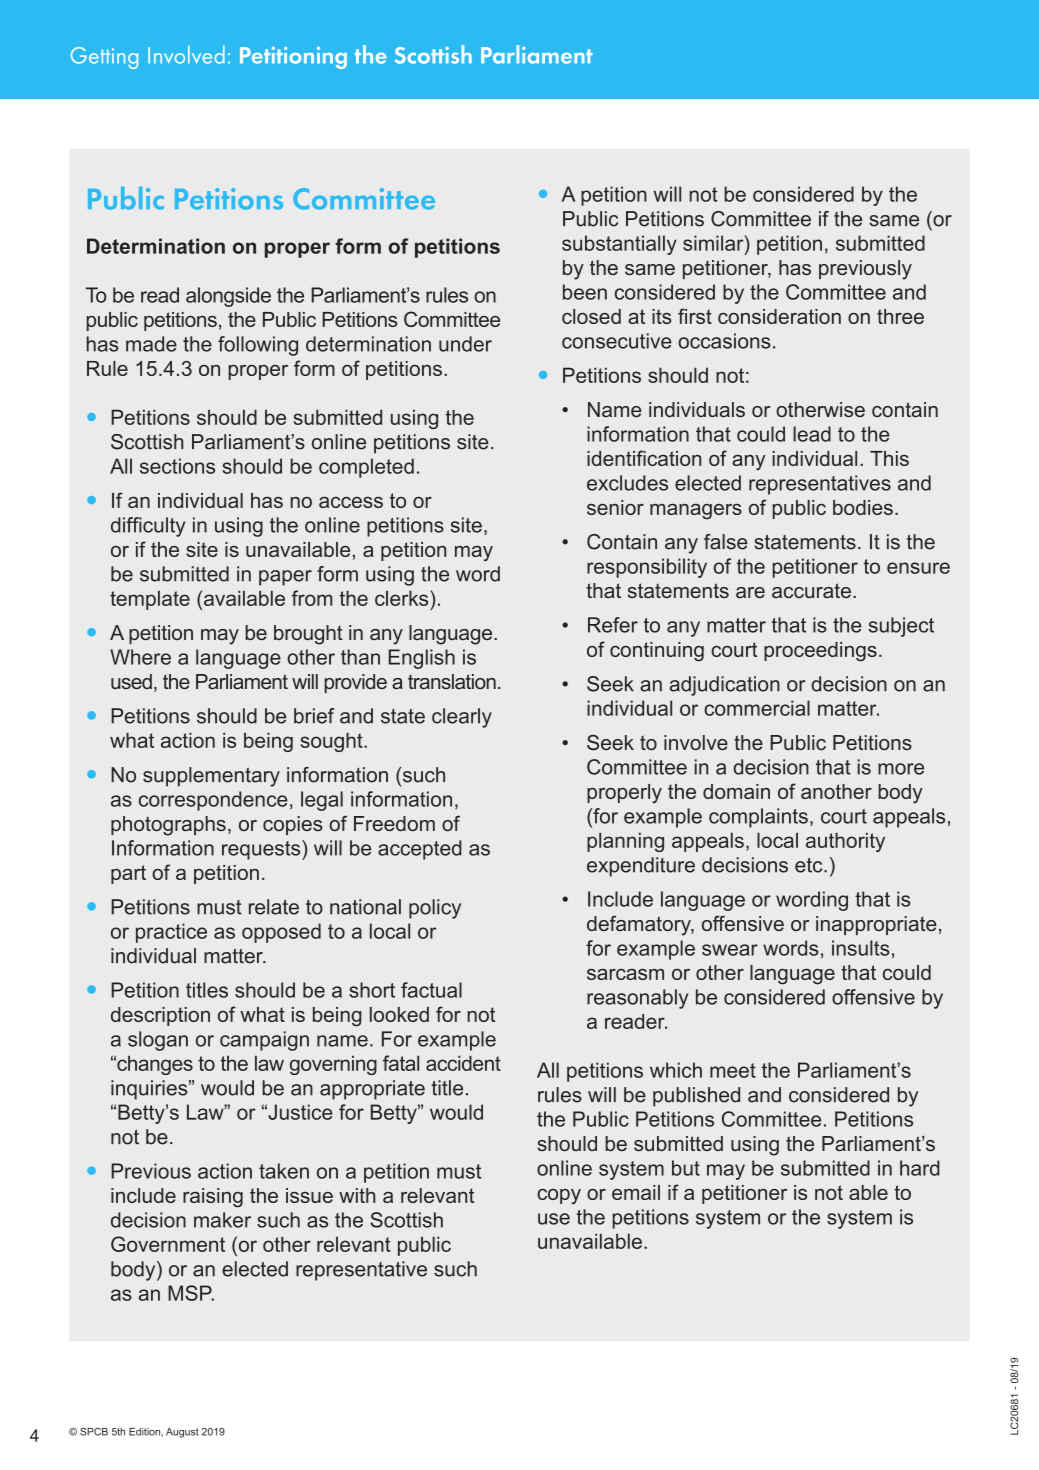 This document has width=1039, height=1470. What do you see at coordinates (779, 316) in the document?
I see `consideration` at bounding box center [779, 316].
